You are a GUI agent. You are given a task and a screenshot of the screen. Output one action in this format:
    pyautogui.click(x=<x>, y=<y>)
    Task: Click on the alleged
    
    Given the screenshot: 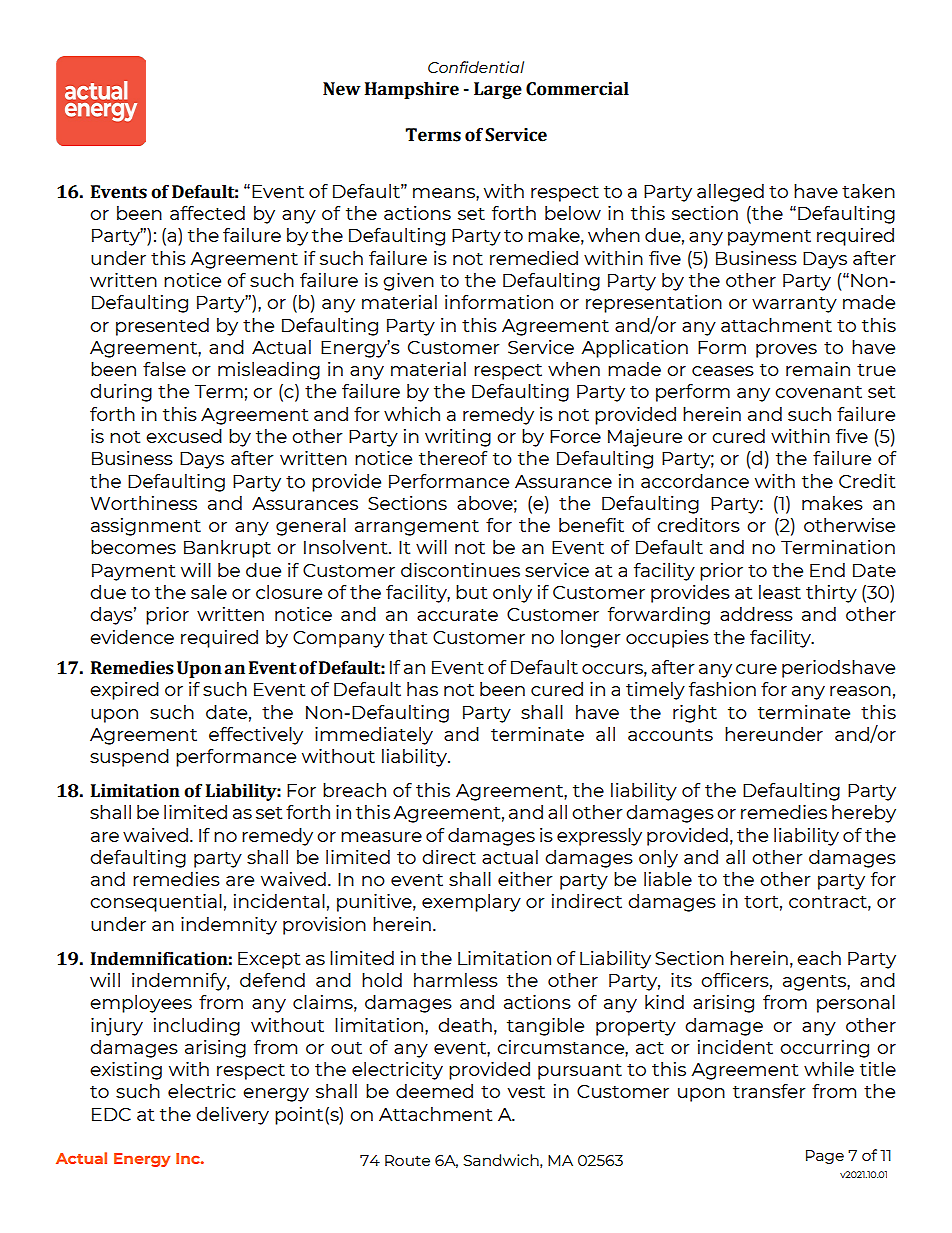 What is the action you would take?
    pyautogui.click(x=730, y=193)
